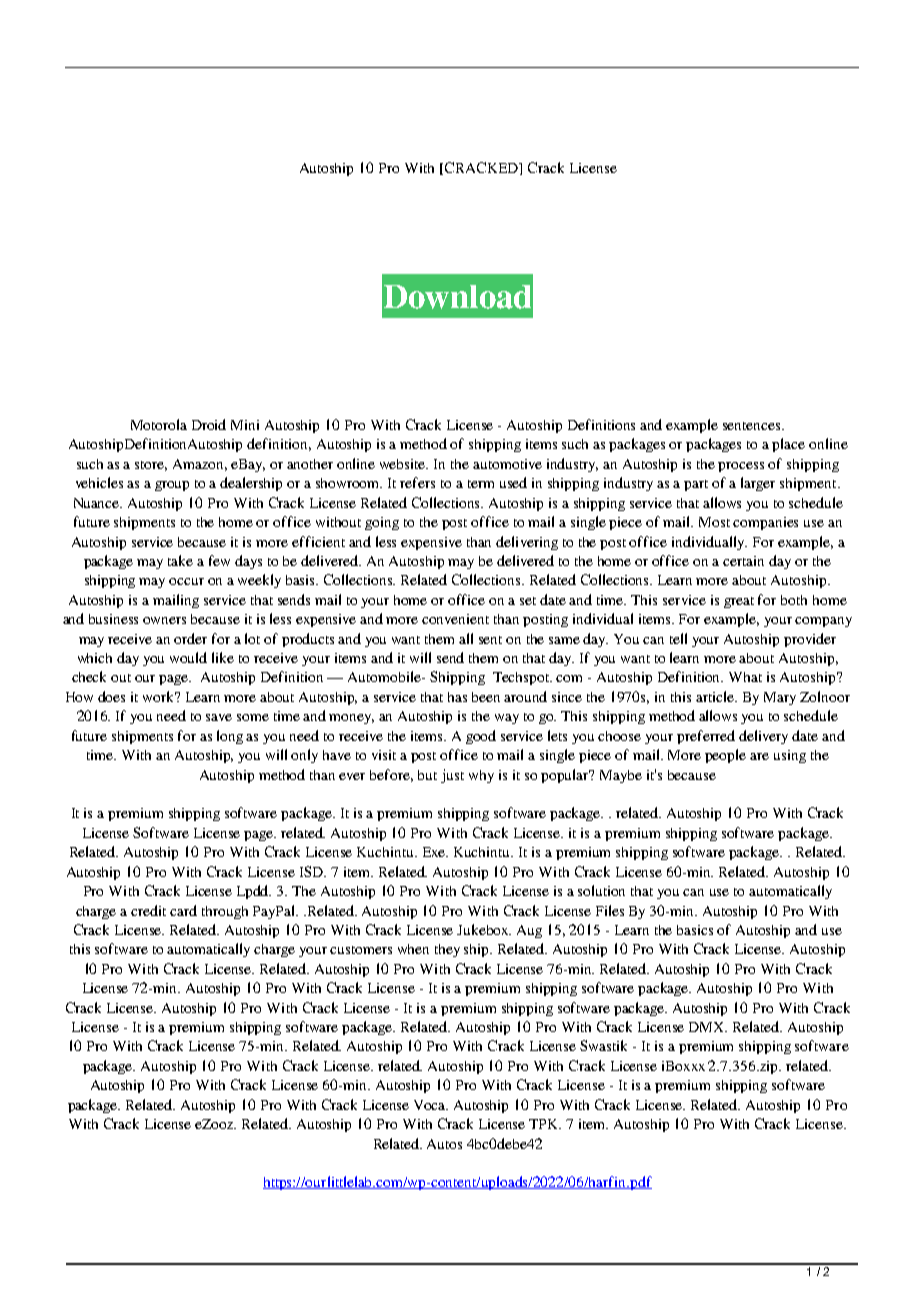 The width and height of the page is (924, 1308). I want to click on automotive, so click(507, 464).
